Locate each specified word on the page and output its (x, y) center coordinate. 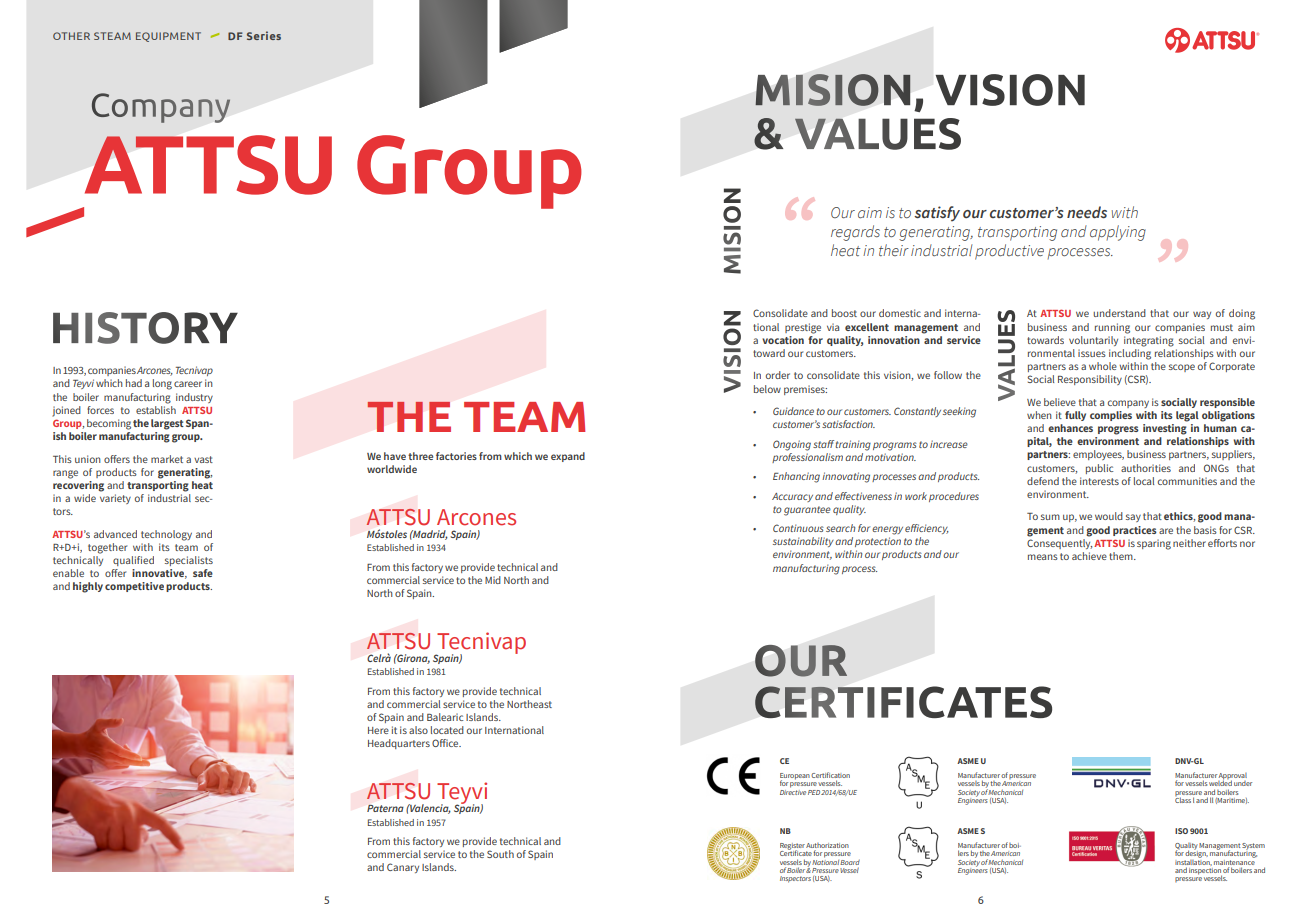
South (500, 854)
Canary (403, 868)
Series (264, 35)
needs (1087, 212)
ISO (1181, 831)
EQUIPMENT (168, 37)
